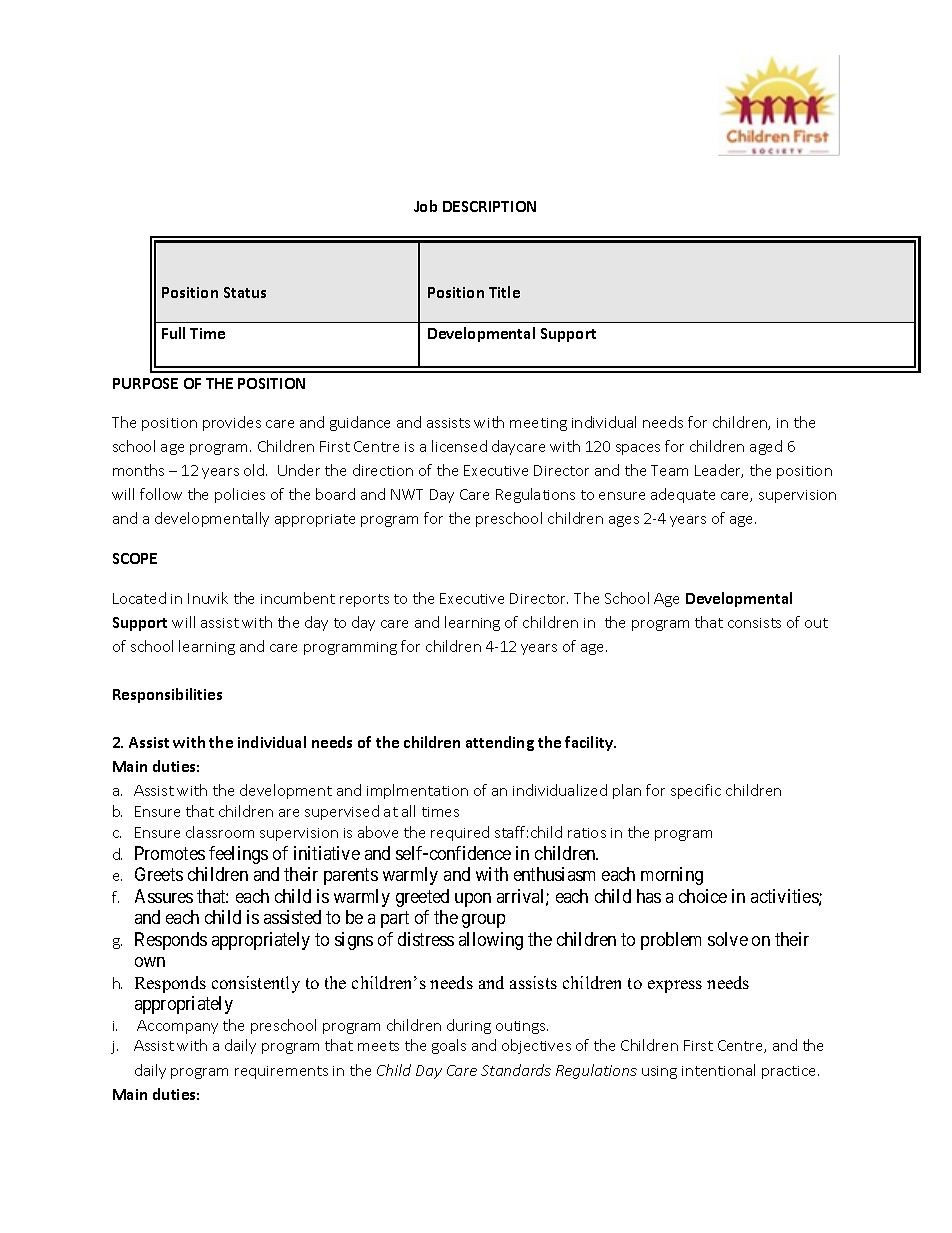  What do you see at coordinates (220, 832) in the screenshot?
I see `classroom` at bounding box center [220, 832].
